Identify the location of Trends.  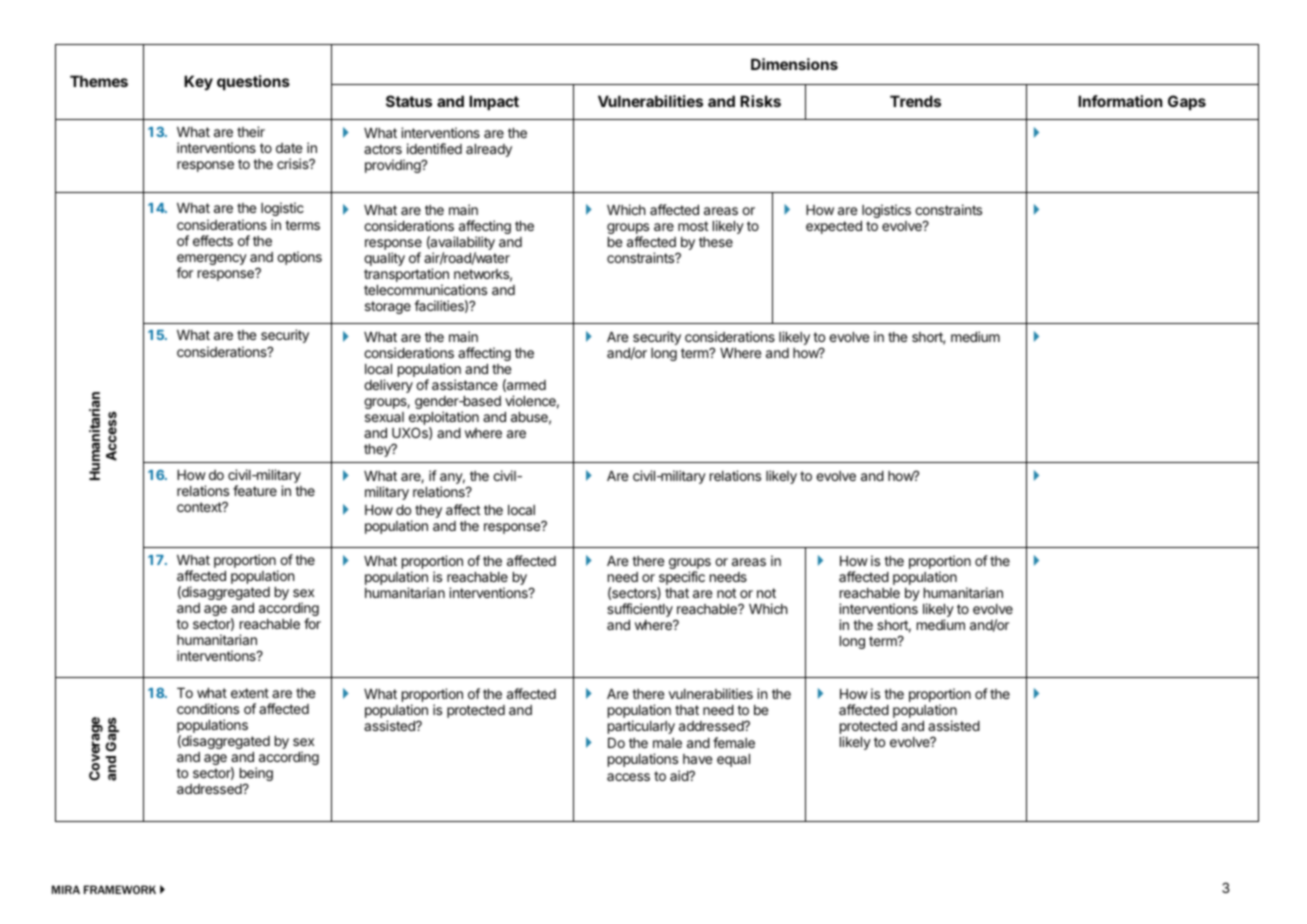
(915, 101).
